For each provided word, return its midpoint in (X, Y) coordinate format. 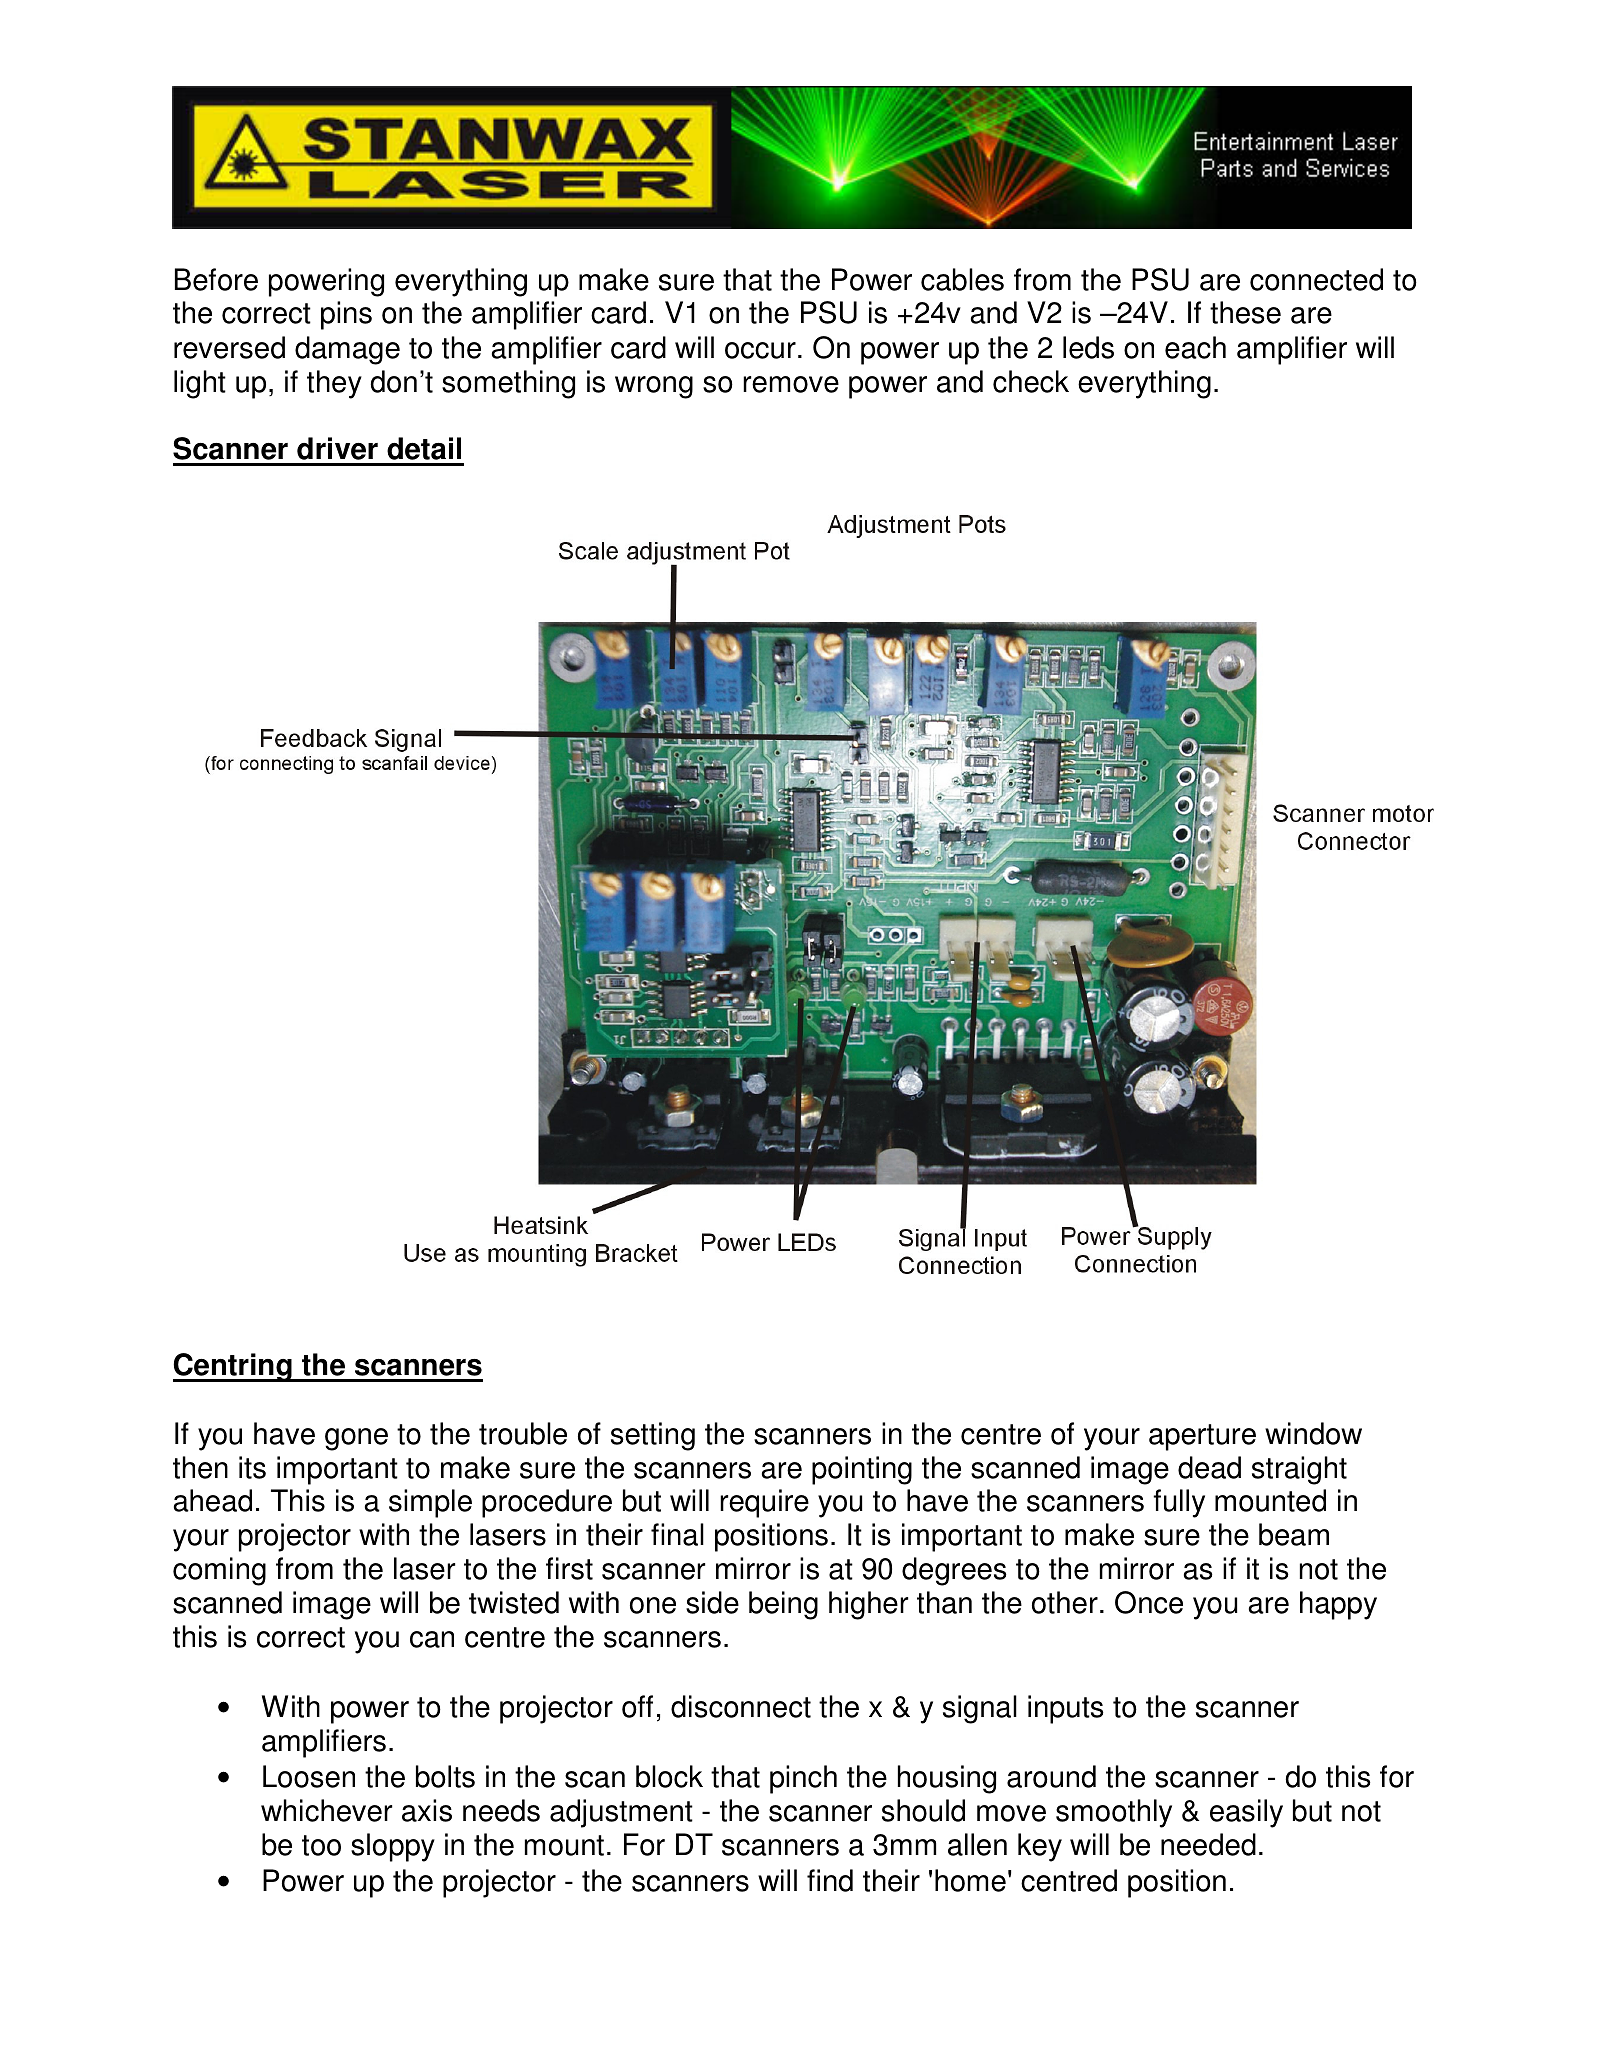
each (1195, 347)
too (321, 1845)
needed (1208, 1844)
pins (346, 315)
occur (760, 350)
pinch (803, 1779)
